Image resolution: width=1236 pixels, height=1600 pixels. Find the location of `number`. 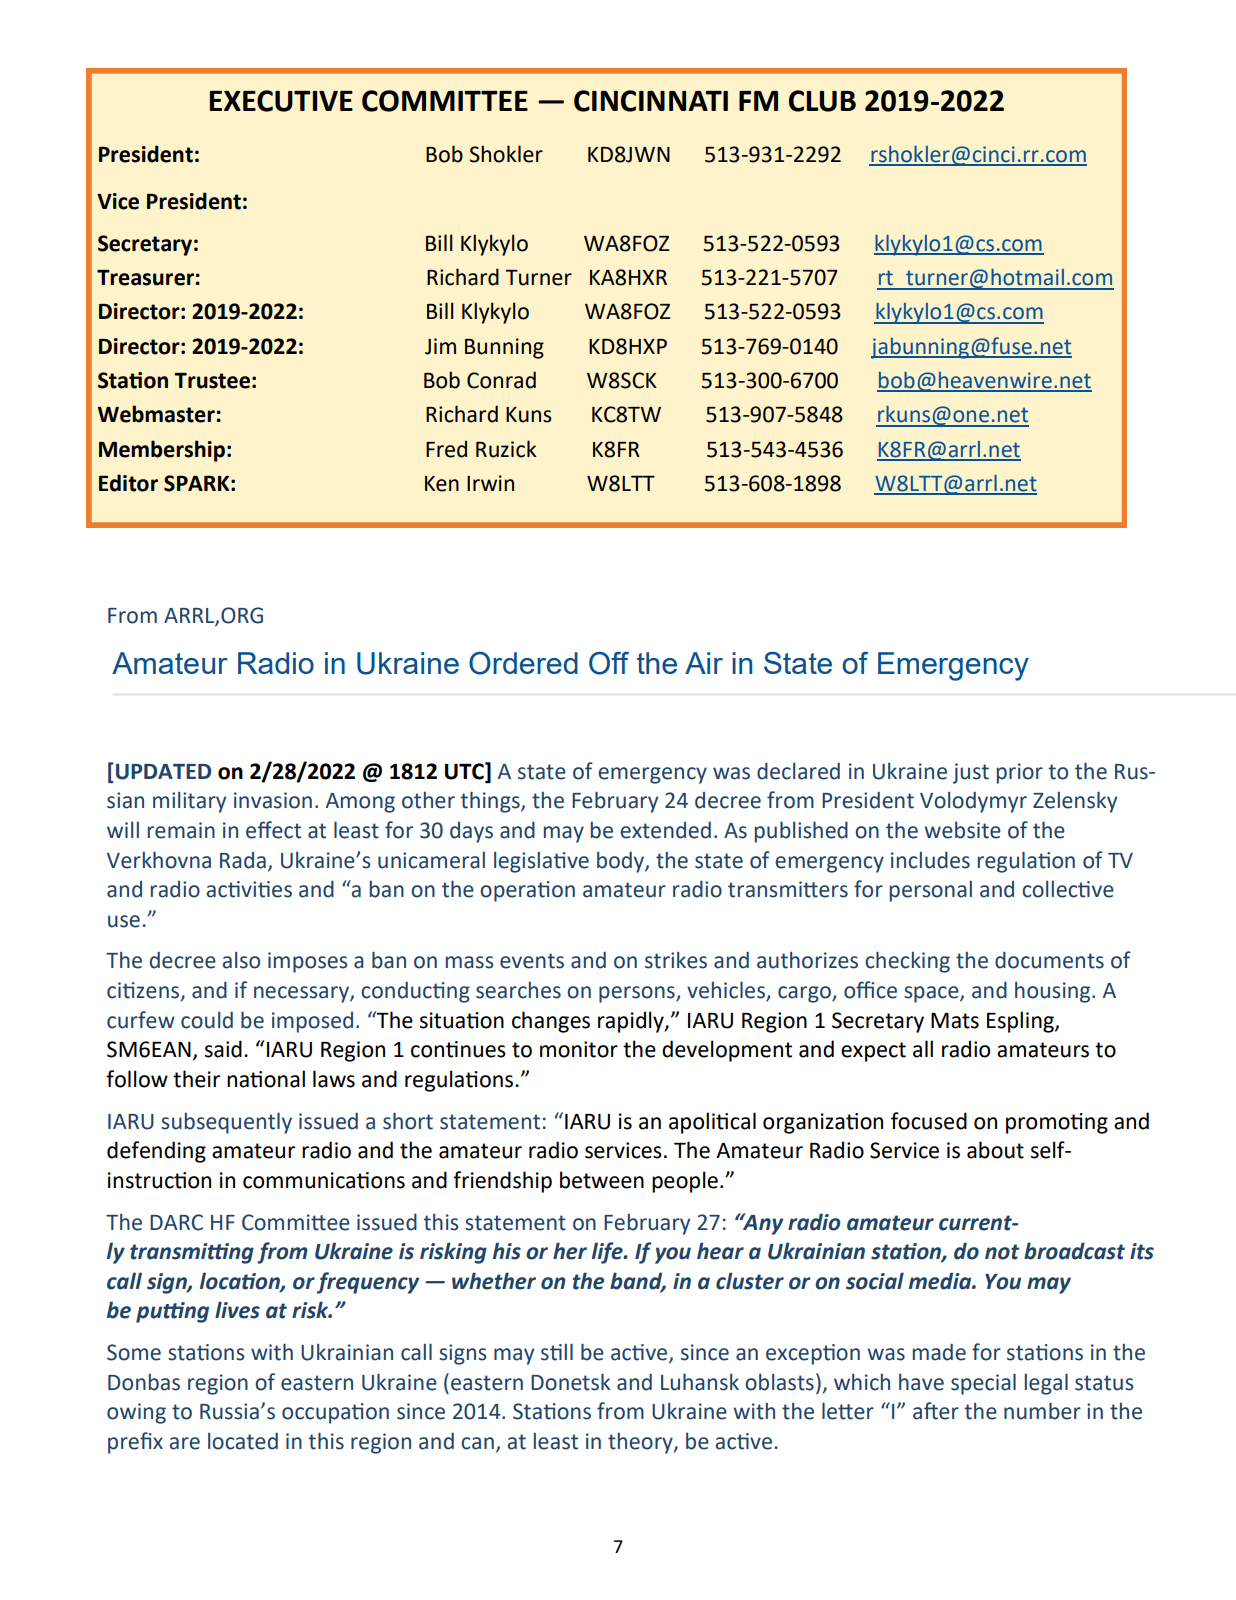

number is located at coordinates (1042, 1411).
